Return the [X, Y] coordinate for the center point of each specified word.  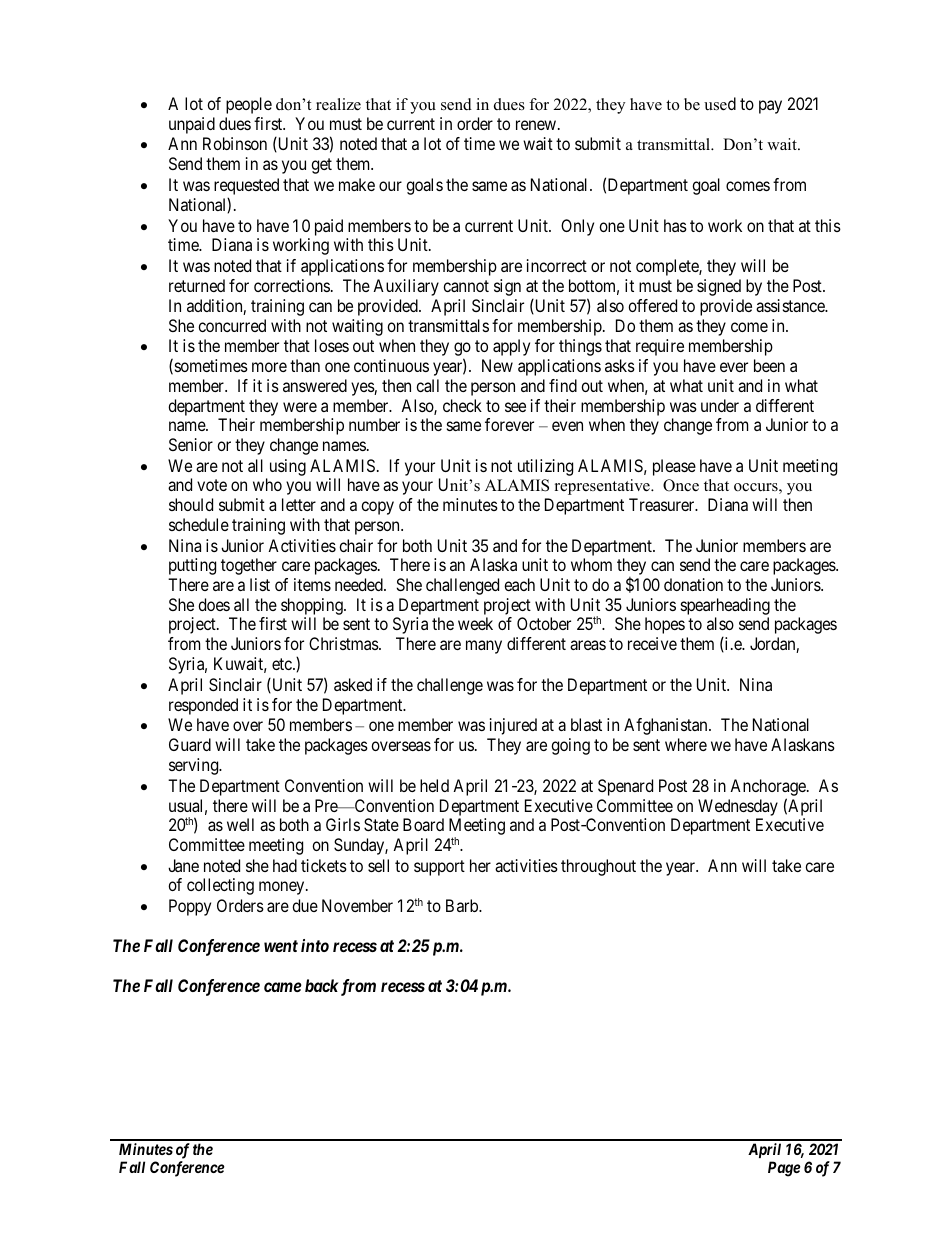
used [720, 104]
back [322, 985]
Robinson [235, 143]
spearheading [725, 608]
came [283, 987]
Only [577, 227]
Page [784, 1169]
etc [283, 664]
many [484, 647]
